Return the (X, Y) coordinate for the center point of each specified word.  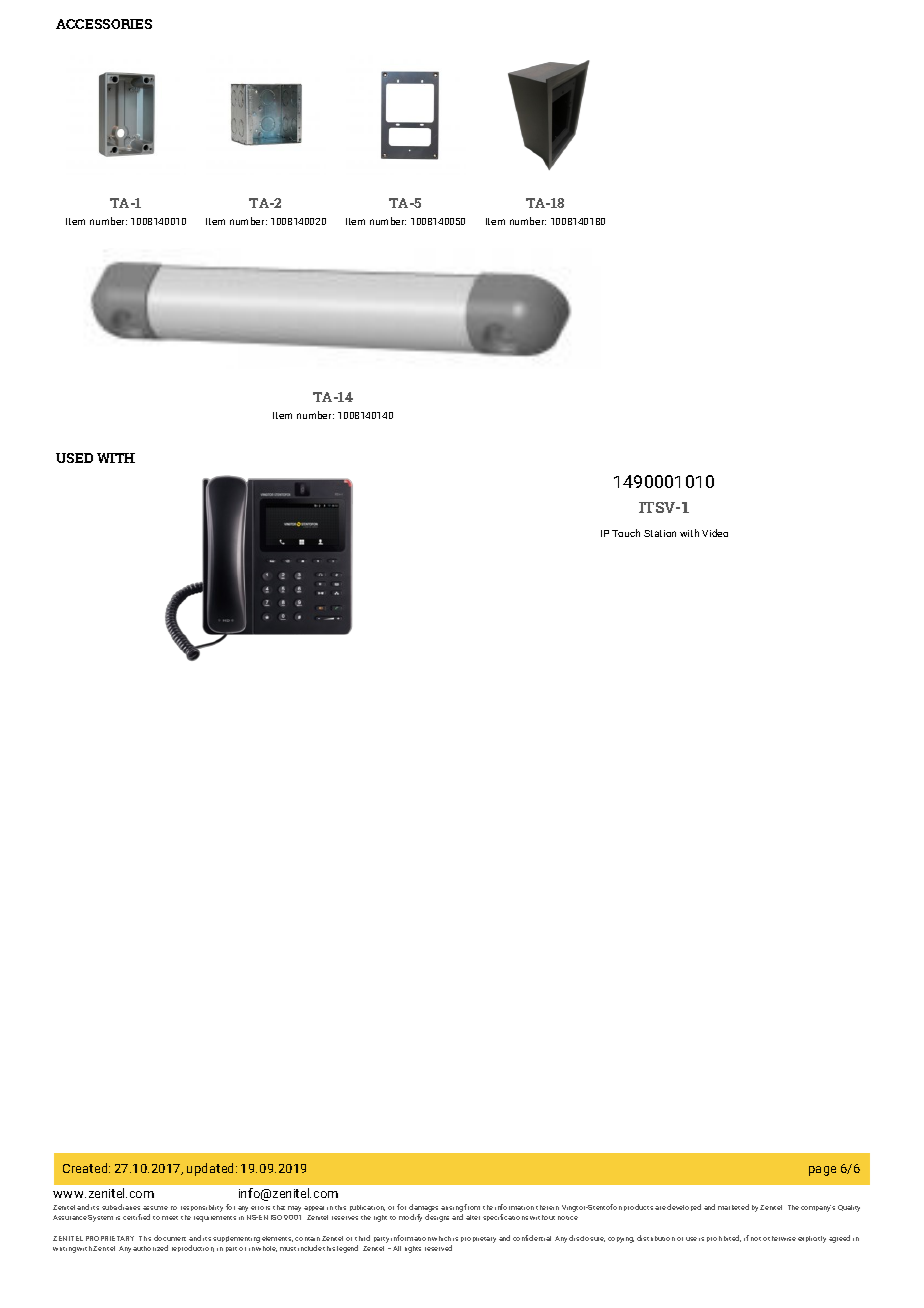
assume (155, 1208)
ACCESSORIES (104, 24)
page (822, 1171)
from (472, 1207)
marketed (733, 1207)
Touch (626, 533)
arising (452, 1209)
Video (715, 533)
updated (212, 1169)
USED (74, 458)
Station (660, 533)
